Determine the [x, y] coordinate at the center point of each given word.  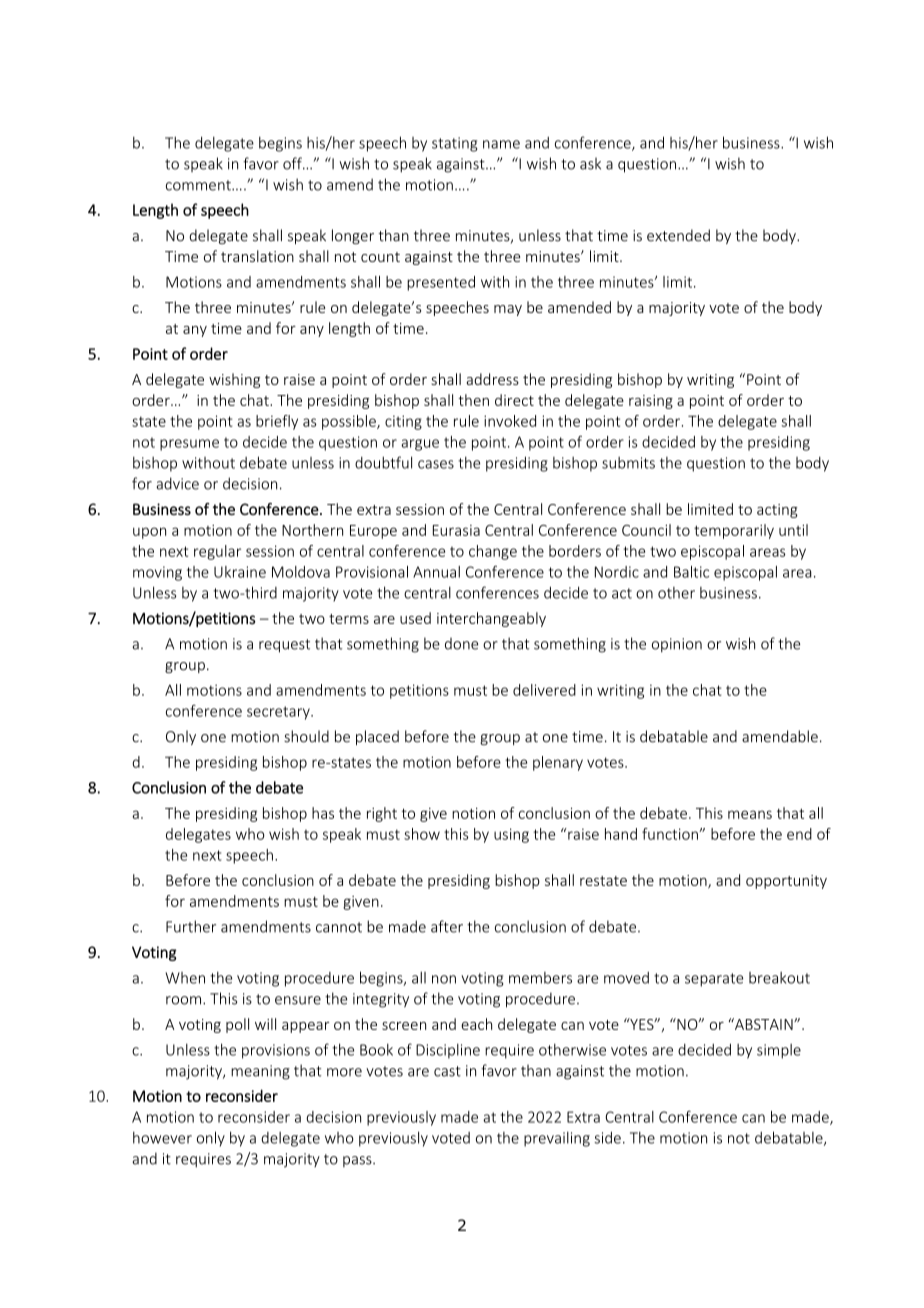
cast [447, 1071]
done [461, 644]
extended [678, 235]
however [162, 1137]
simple [779, 1051]
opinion [677, 645]
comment [199, 185]
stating [454, 144]
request [284, 646]
